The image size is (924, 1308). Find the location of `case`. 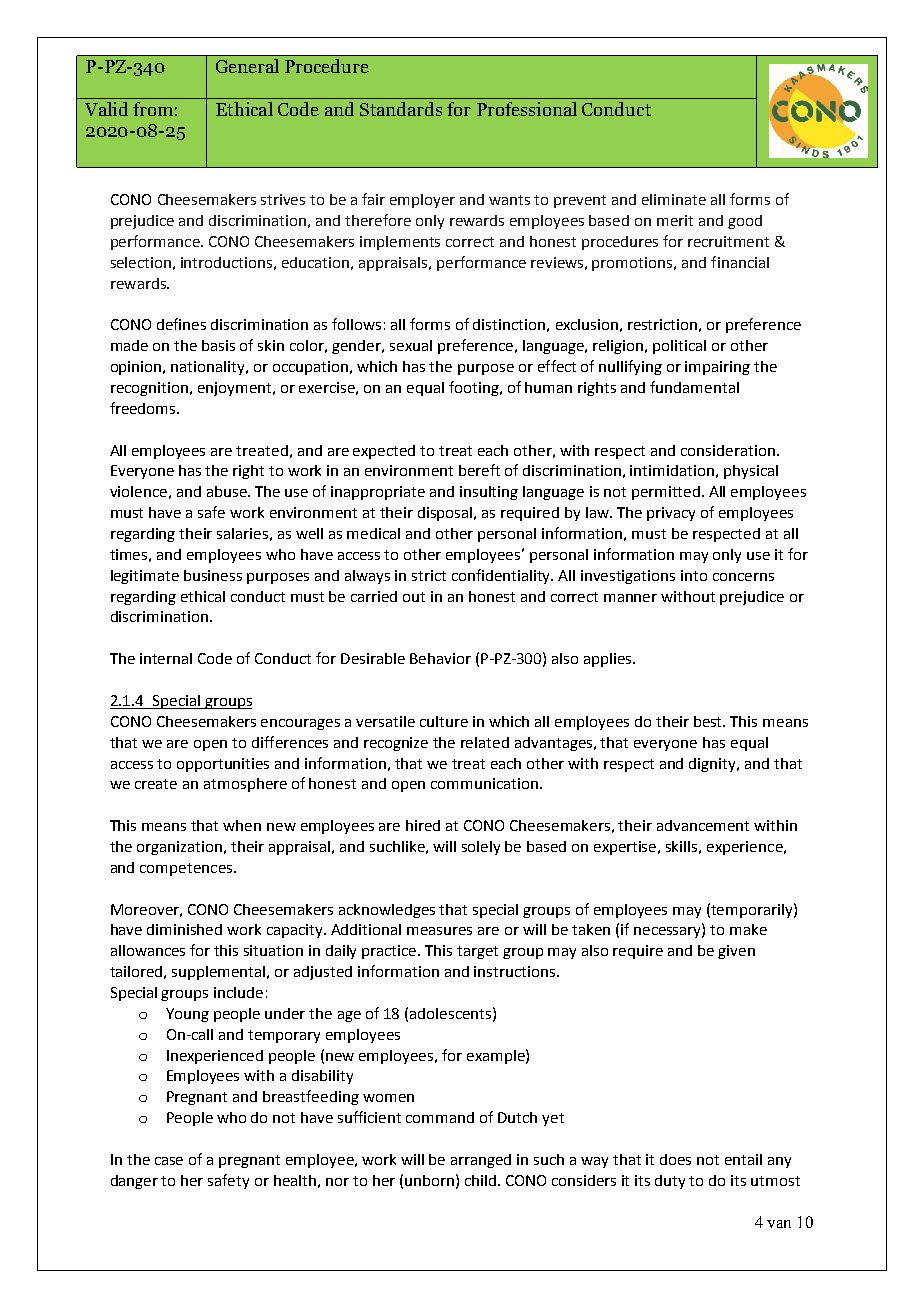

case is located at coordinates (169, 1161).
